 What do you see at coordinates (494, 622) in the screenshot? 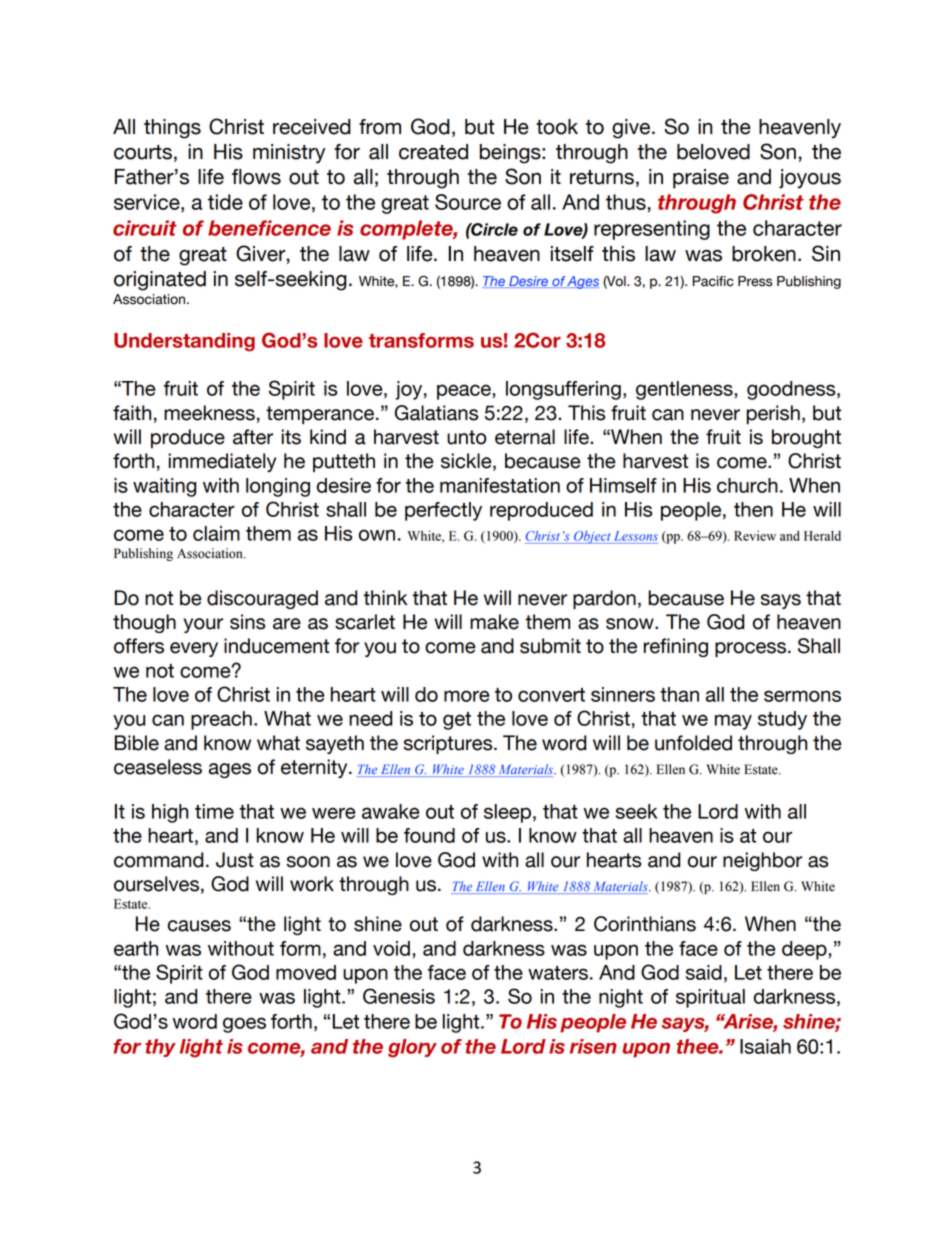
I see `make` at bounding box center [494, 622].
